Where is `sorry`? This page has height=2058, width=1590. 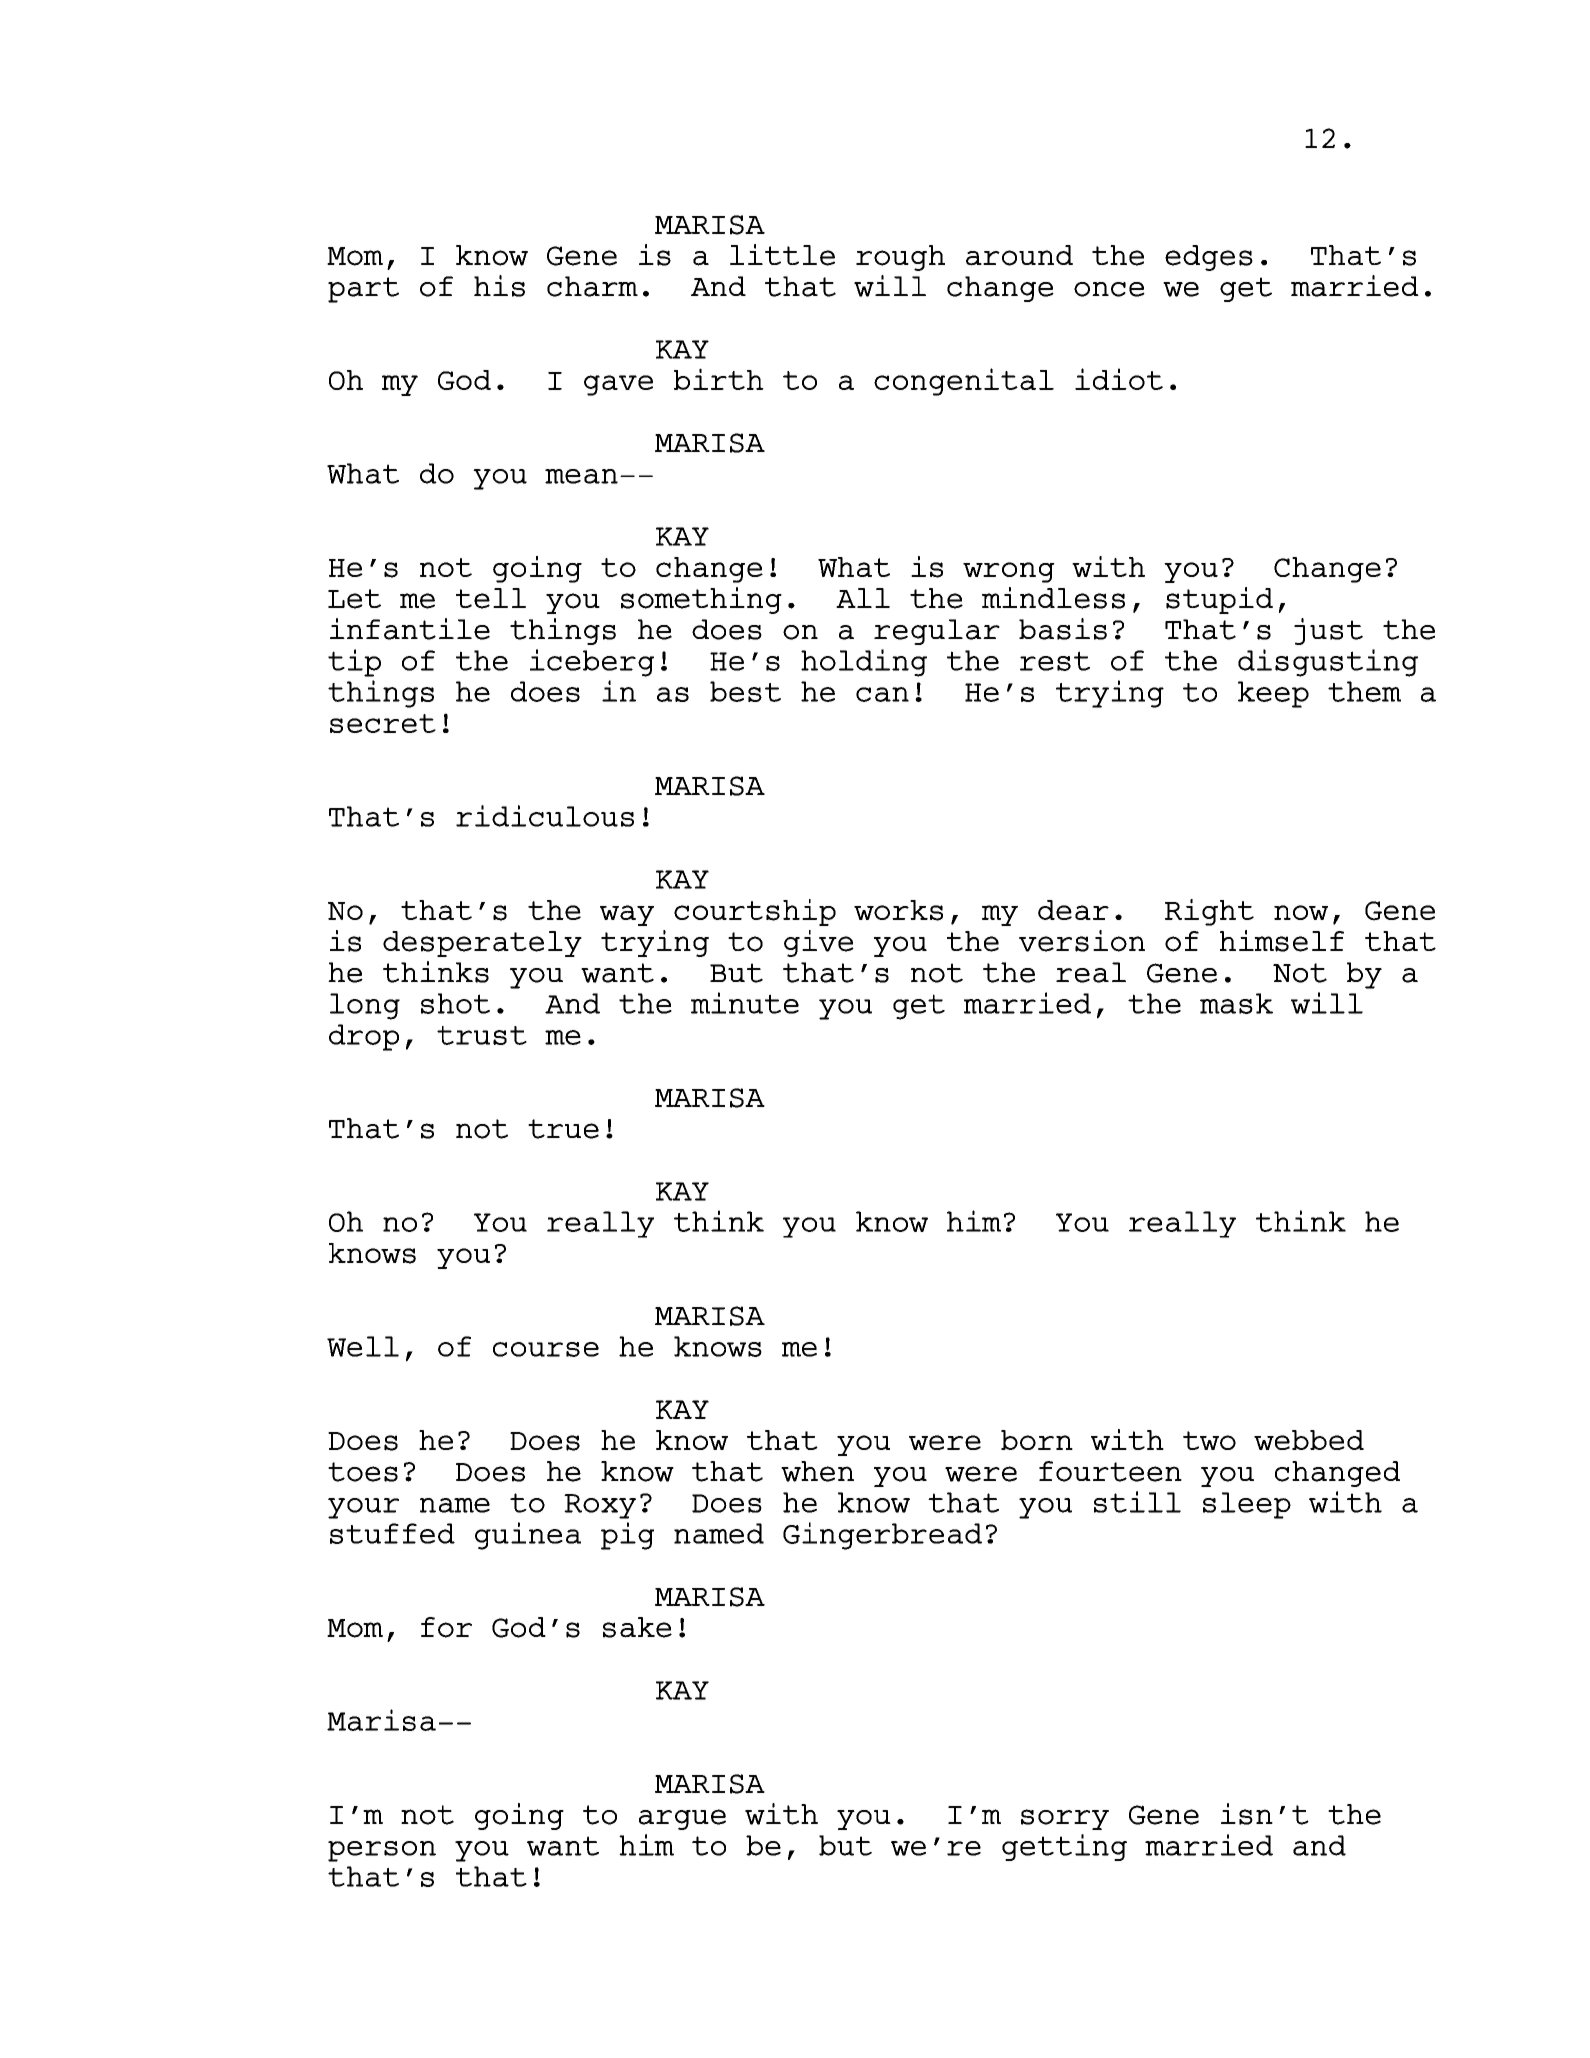 sorry is located at coordinates (1065, 1819).
